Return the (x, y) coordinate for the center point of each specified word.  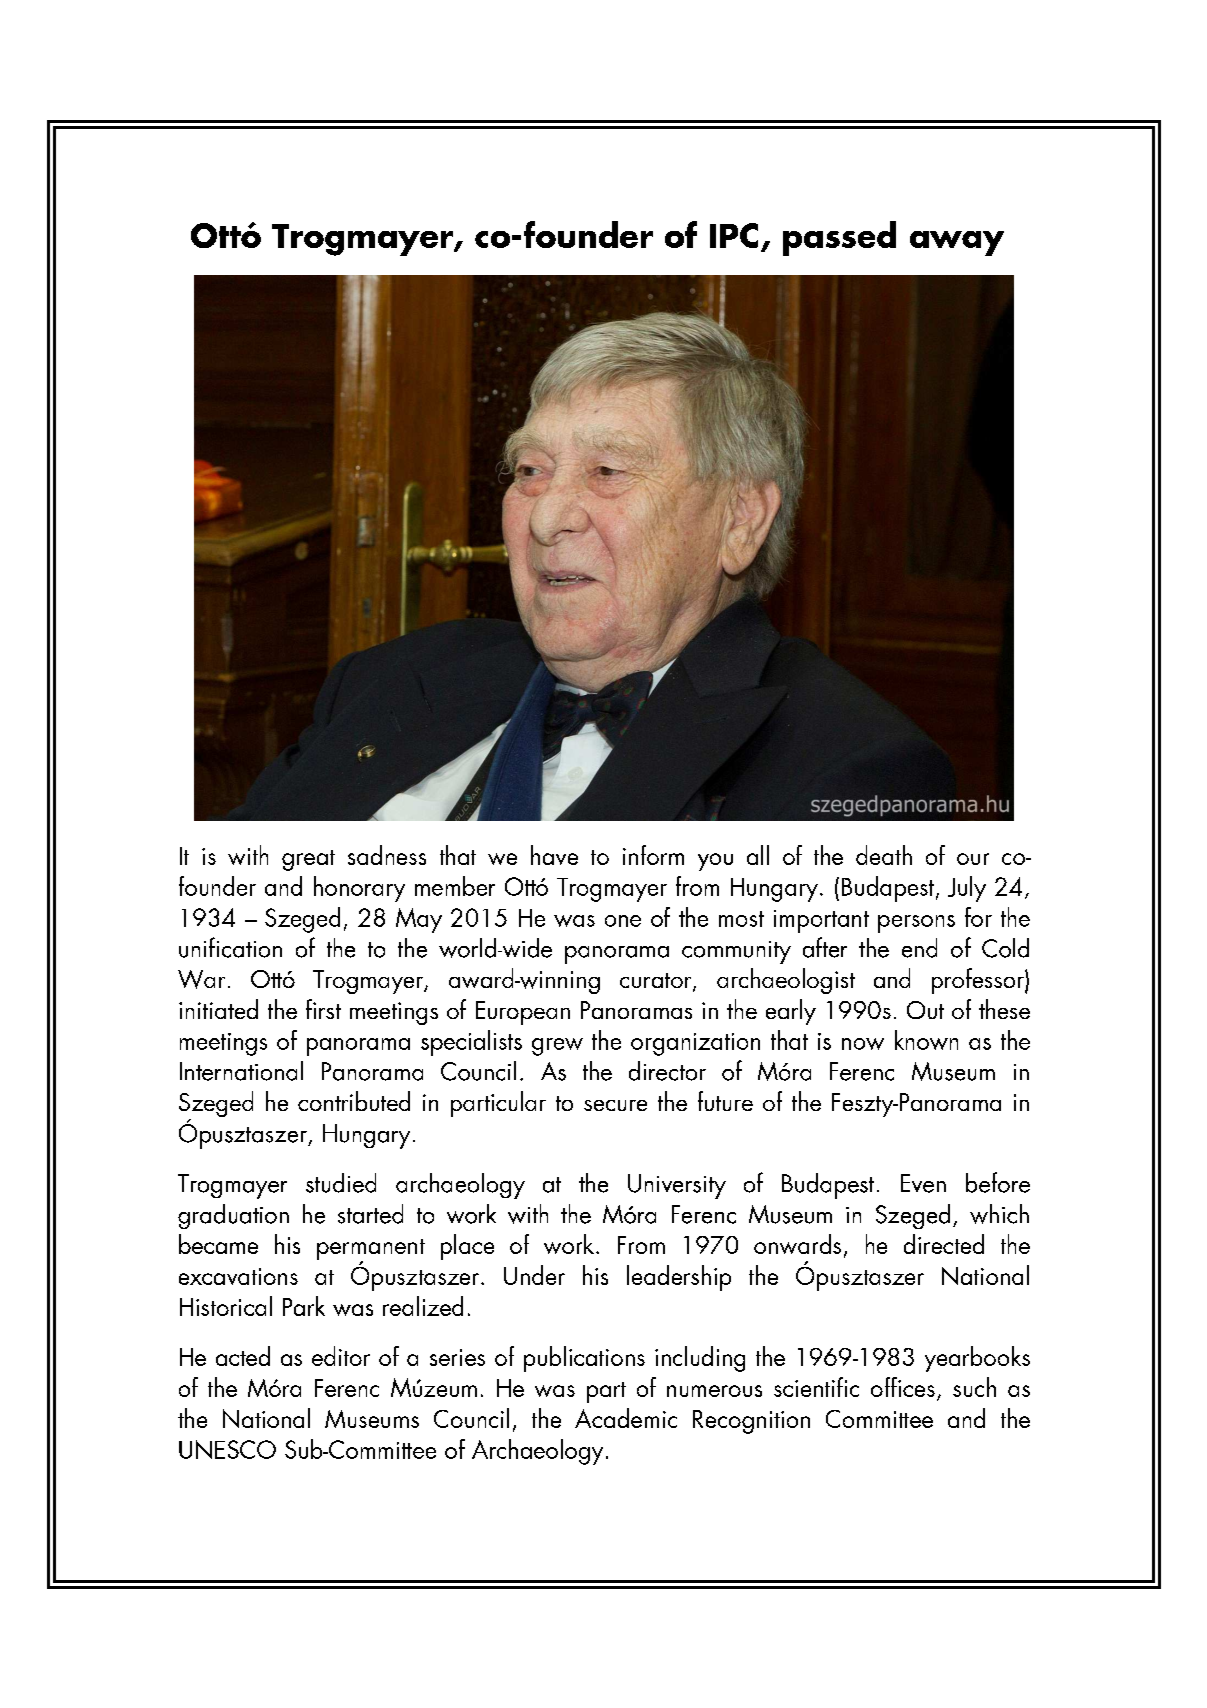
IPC (734, 235)
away (957, 243)
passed (839, 238)
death (884, 855)
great (308, 860)
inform (653, 855)
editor (341, 1356)
